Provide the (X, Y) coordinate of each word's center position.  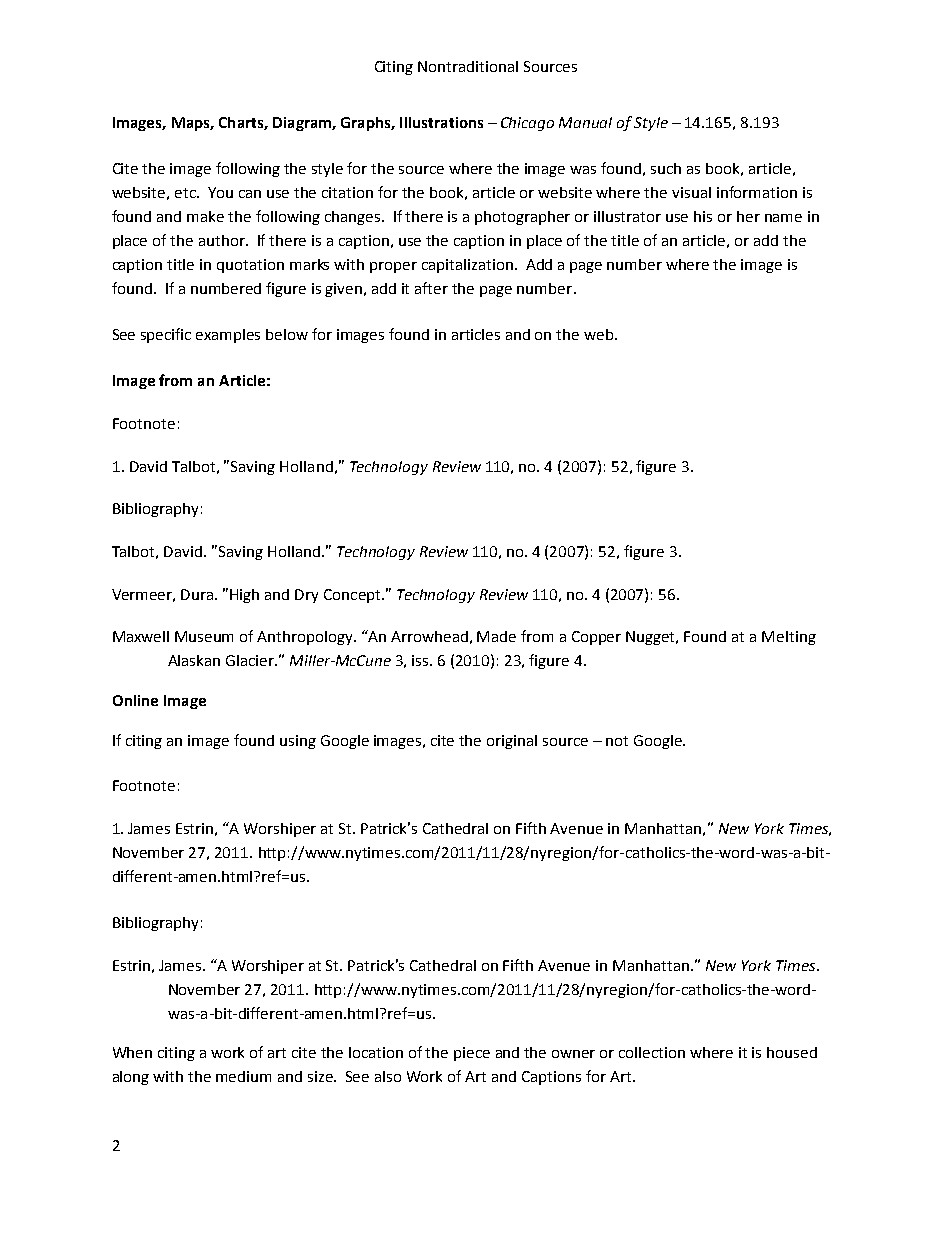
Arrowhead (429, 636)
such (666, 168)
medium (243, 1076)
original (512, 742)
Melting (789, 638)
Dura (198, 594)
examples (228, 336)
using (298, 742)
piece (472, 1054)
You (220, 192)
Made (496, 636)
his (703, 216)
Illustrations (441, 122)
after (431, 288)
